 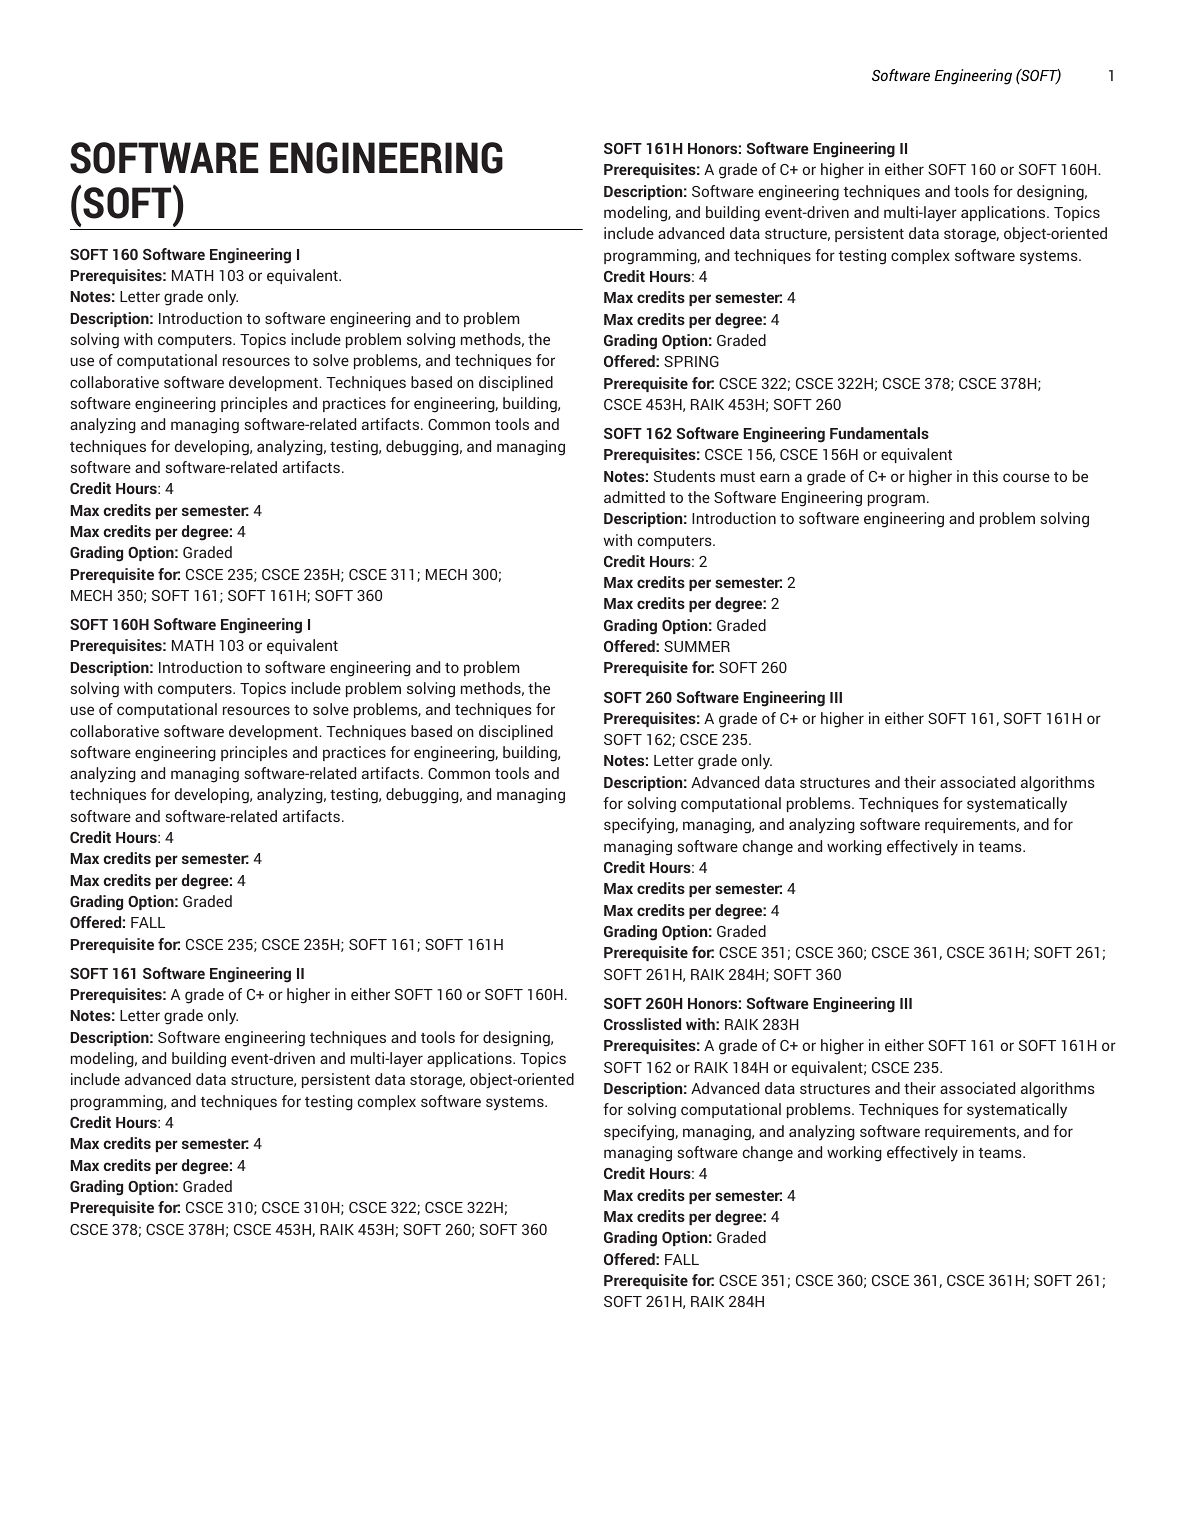 I want to click on earn, so click(x=775, y=477).
